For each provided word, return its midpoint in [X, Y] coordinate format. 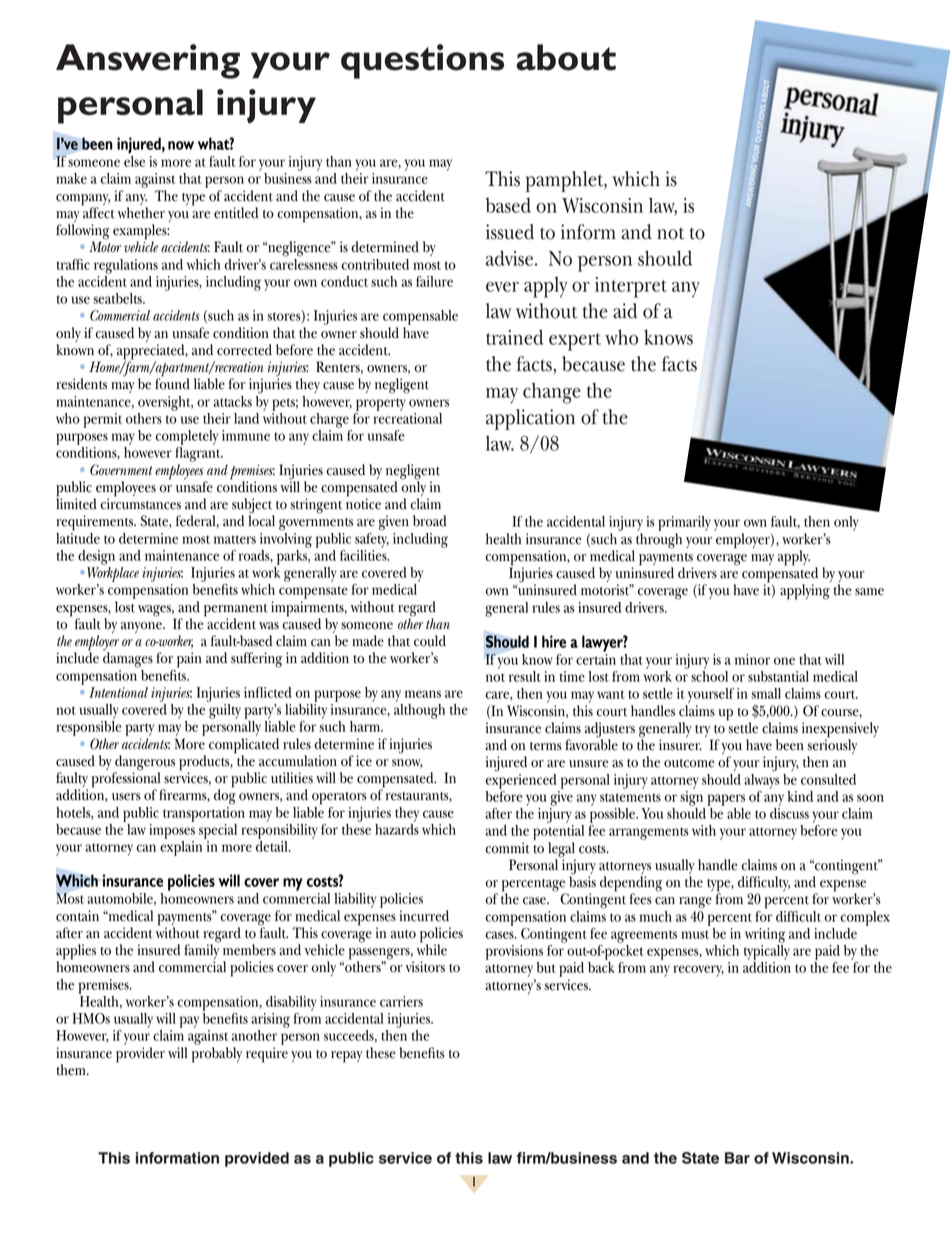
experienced [520, 780]
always [762, 780]
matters [235, 539]
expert [575, 342]
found [172, 383]
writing [765, 935]
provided [257, 1159]
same [869, 592]
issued [510, 232]
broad [430, 521]
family [201, 952]
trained [514, 337]
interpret [631, 287]
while [432, 949]
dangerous [144, 764]
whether [141, 213]
